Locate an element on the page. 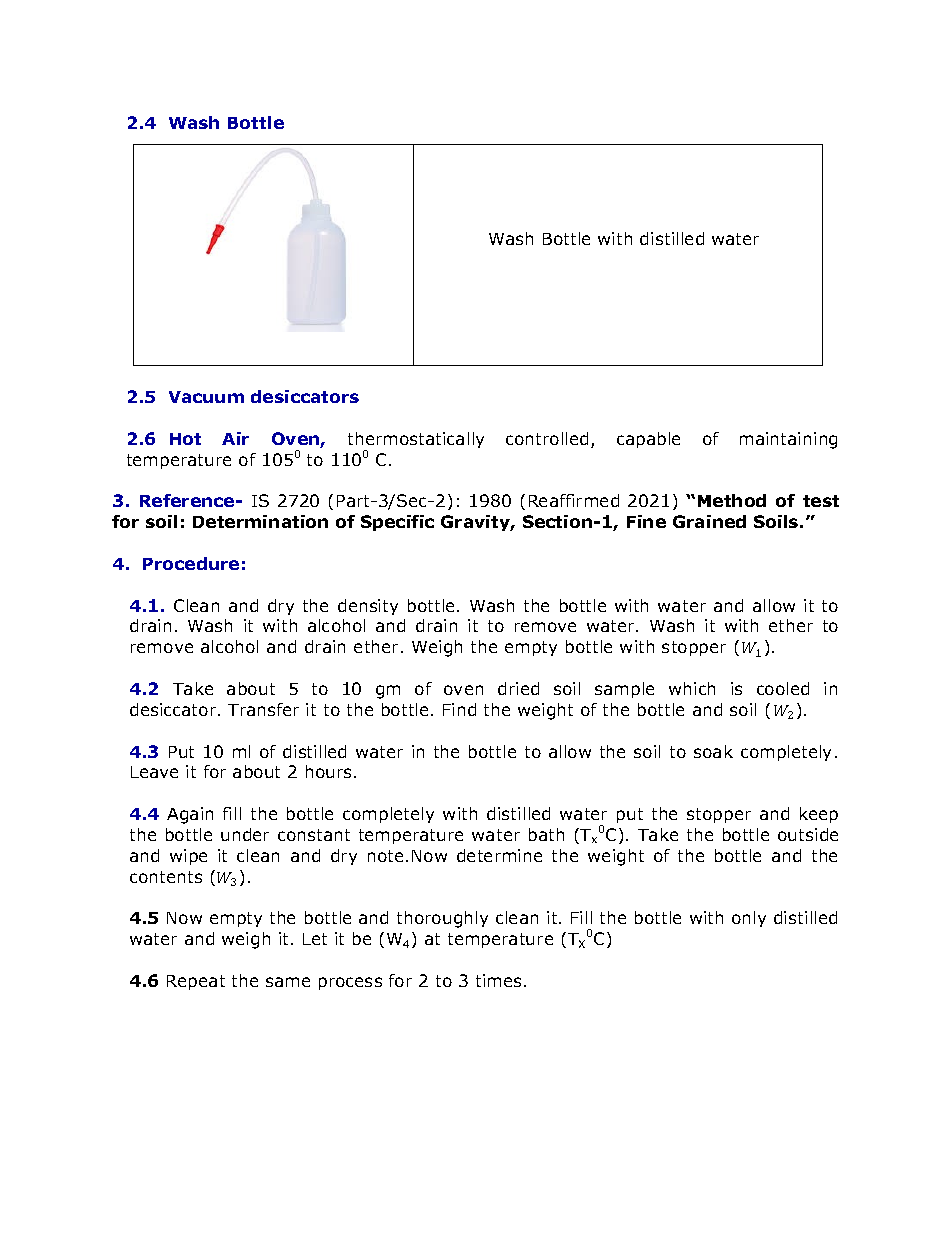 This document has height=1233, width=952. bath is located at coordinates (546, 834).
